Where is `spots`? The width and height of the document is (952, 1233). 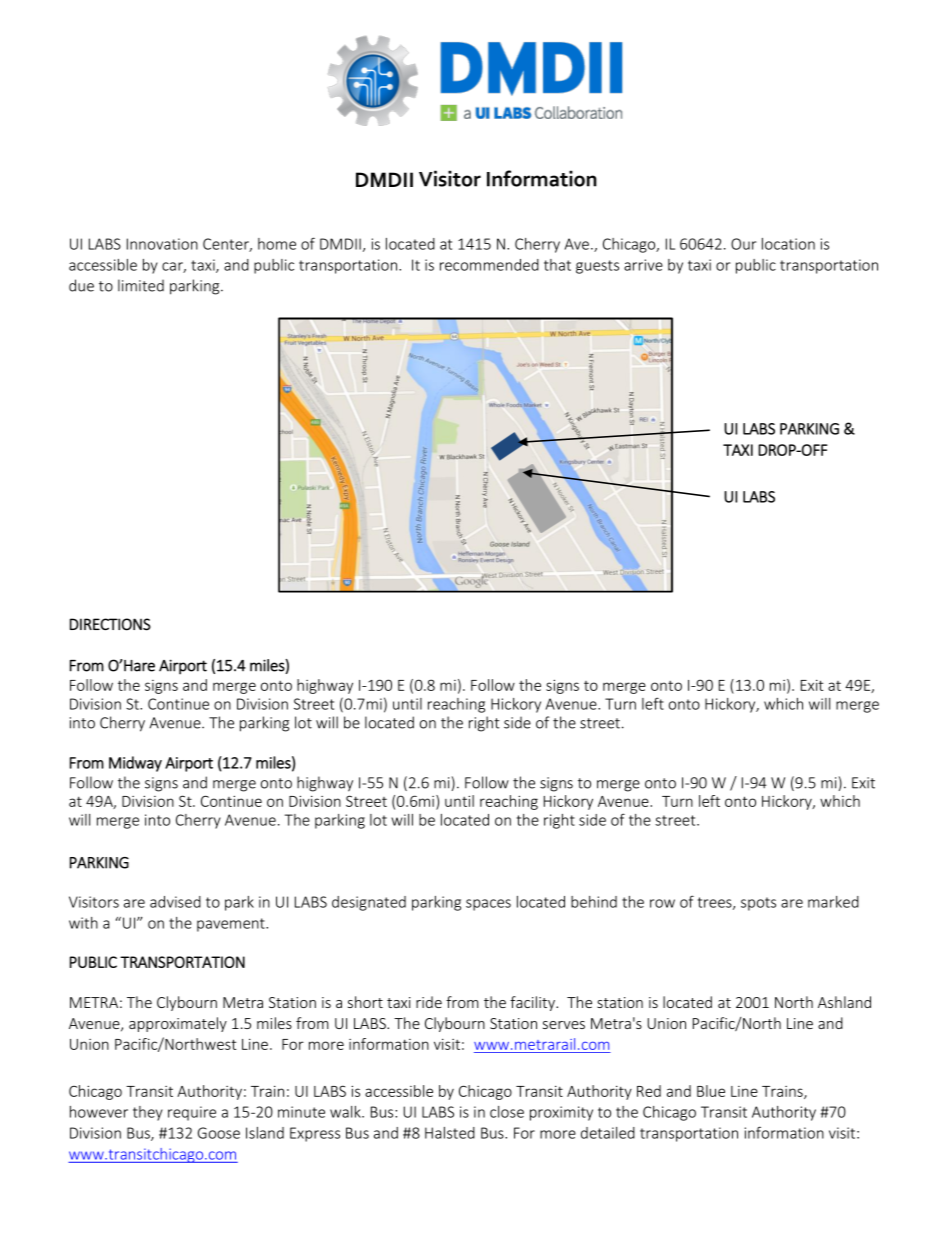 spots is located at coordinates (758, 904).
